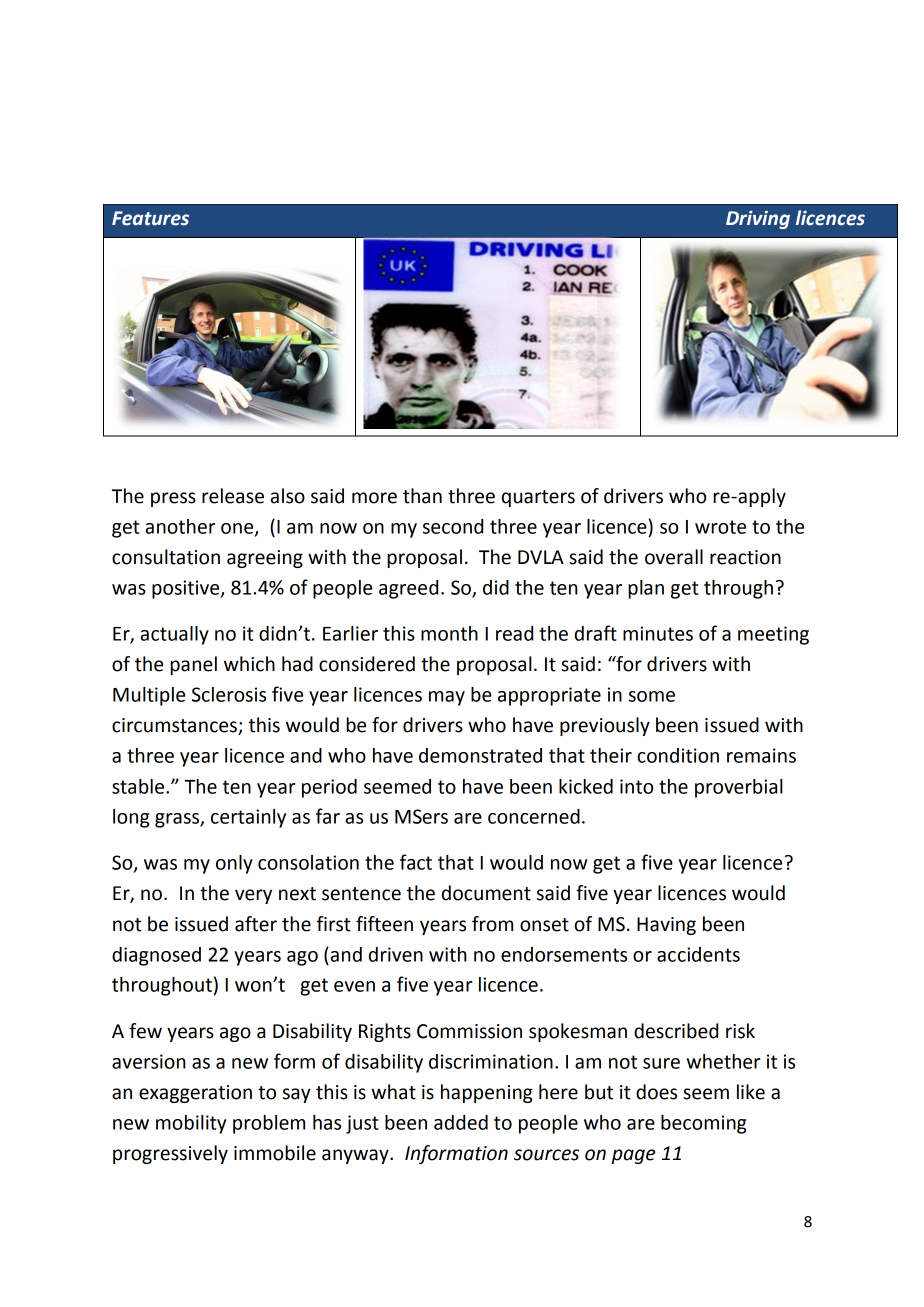 This document has width=924, height=1307. What do you see at coordinates (538, 498) in the document?
I see `quarters` at bounding box center [538, 498].
